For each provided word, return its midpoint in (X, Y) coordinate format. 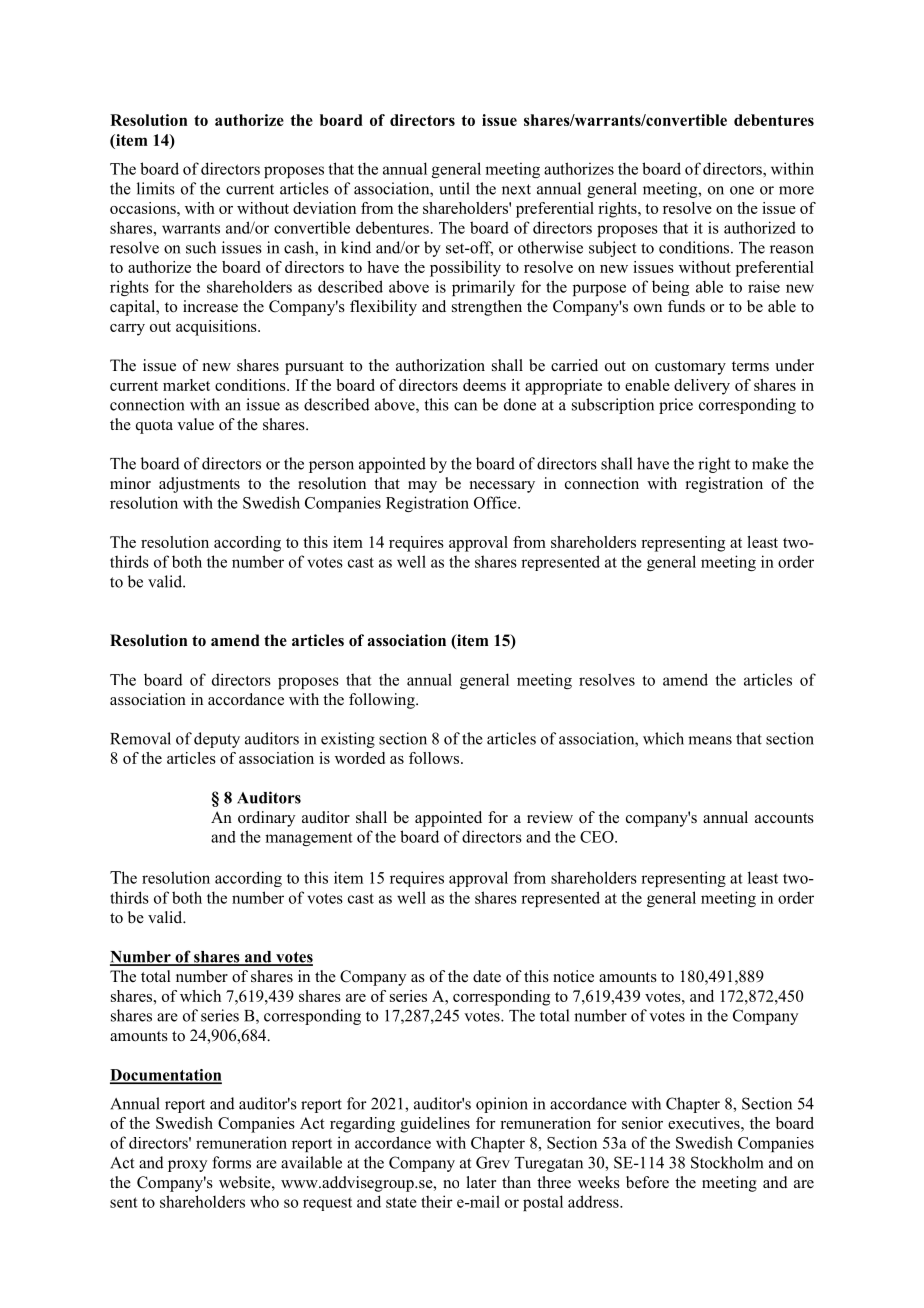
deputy (217, 740)
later (481, 1182)
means (710, 740)
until (454, 188)
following (383, 701)
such (201, 247)
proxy (187, 1166)
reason (792, 249)
